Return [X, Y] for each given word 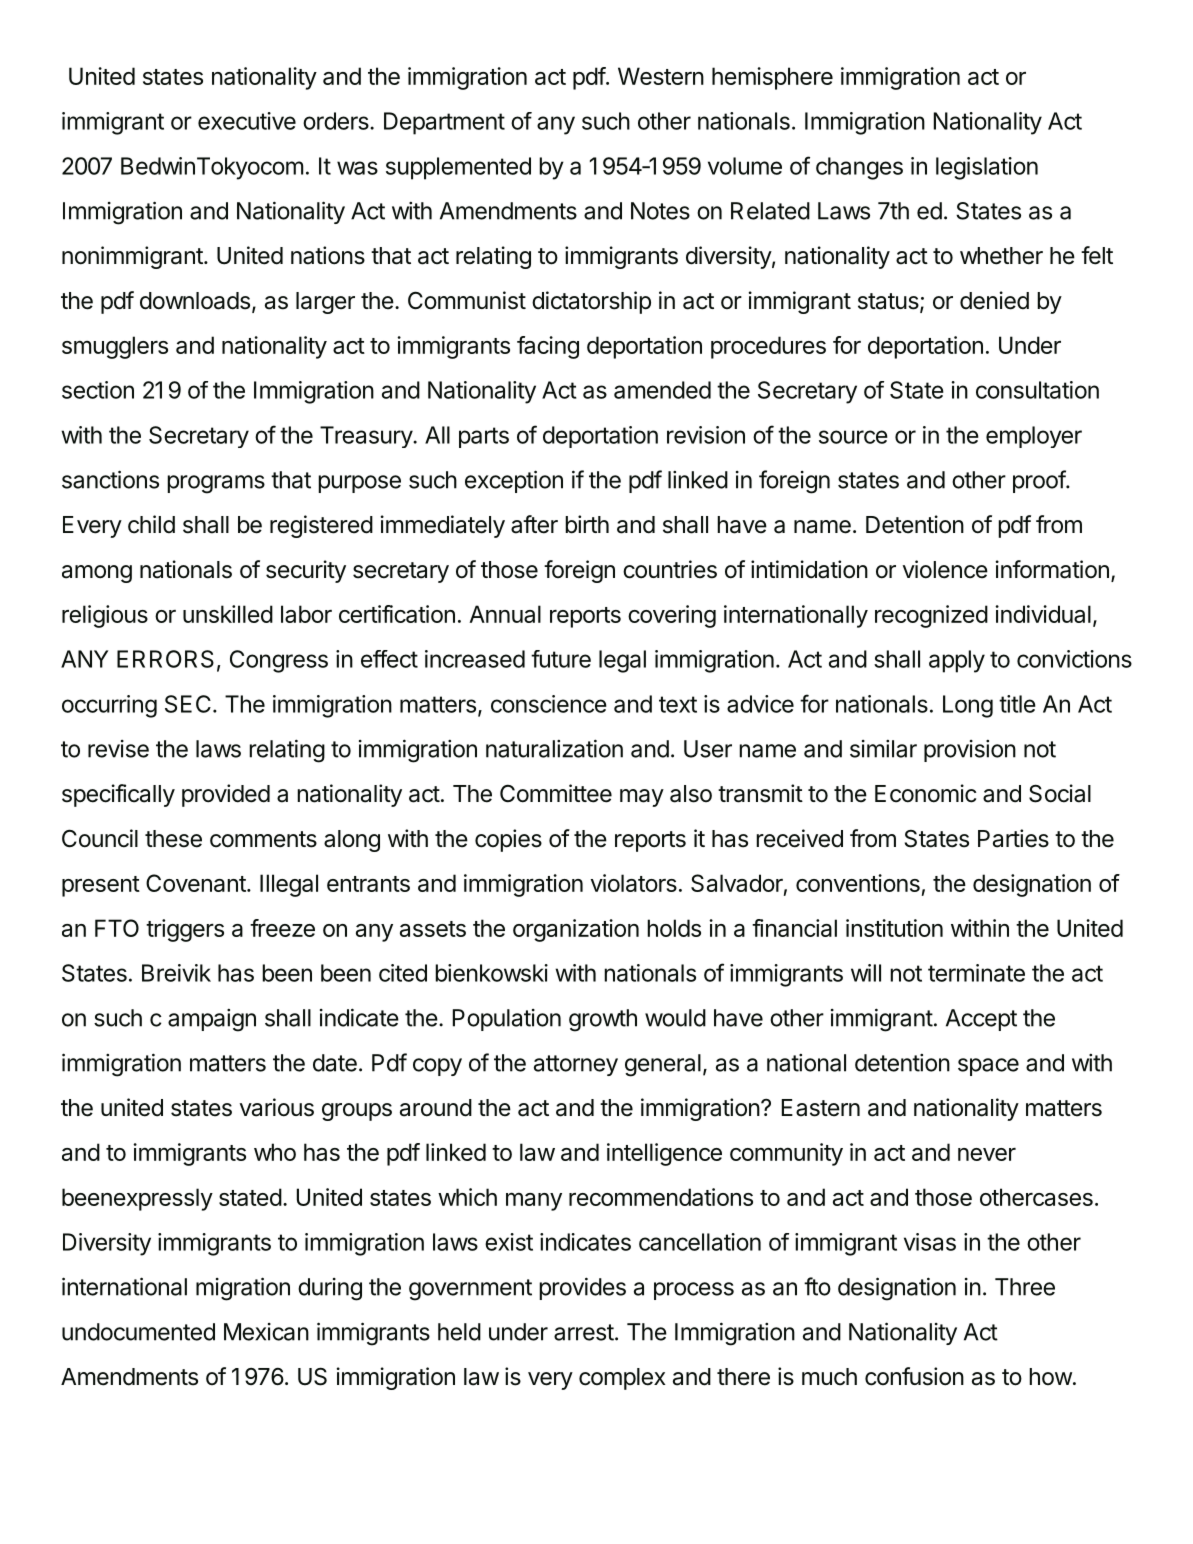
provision [970, 751]
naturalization [554, 748]
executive [247, 121]
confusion [914, 1376]
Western [661, 76]
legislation [987, 168]
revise [118, 749]
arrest [584, 1332]
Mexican [266, 1332]
